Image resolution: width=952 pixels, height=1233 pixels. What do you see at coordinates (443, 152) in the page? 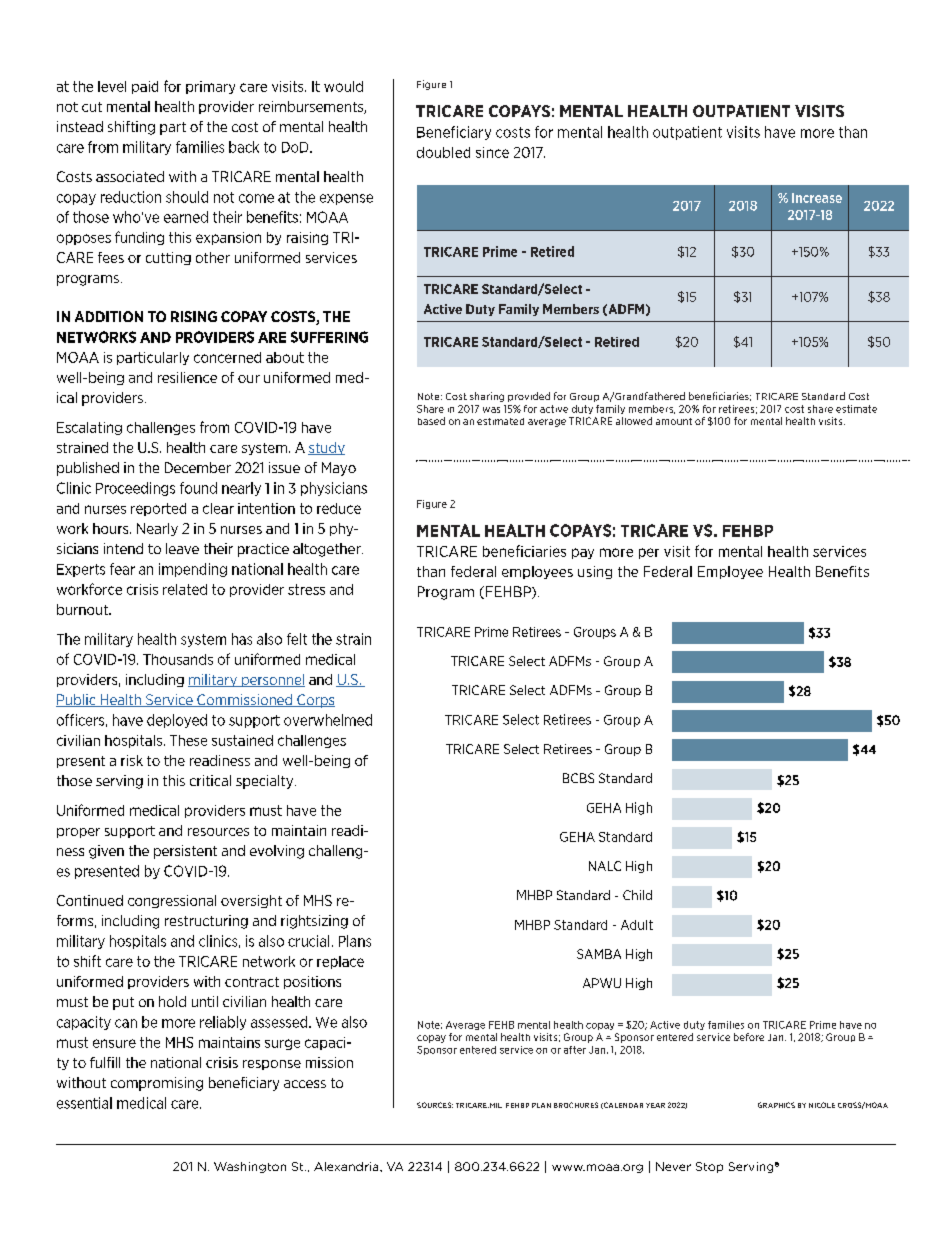
I see `doubled` at bounding box center [443, 152].
